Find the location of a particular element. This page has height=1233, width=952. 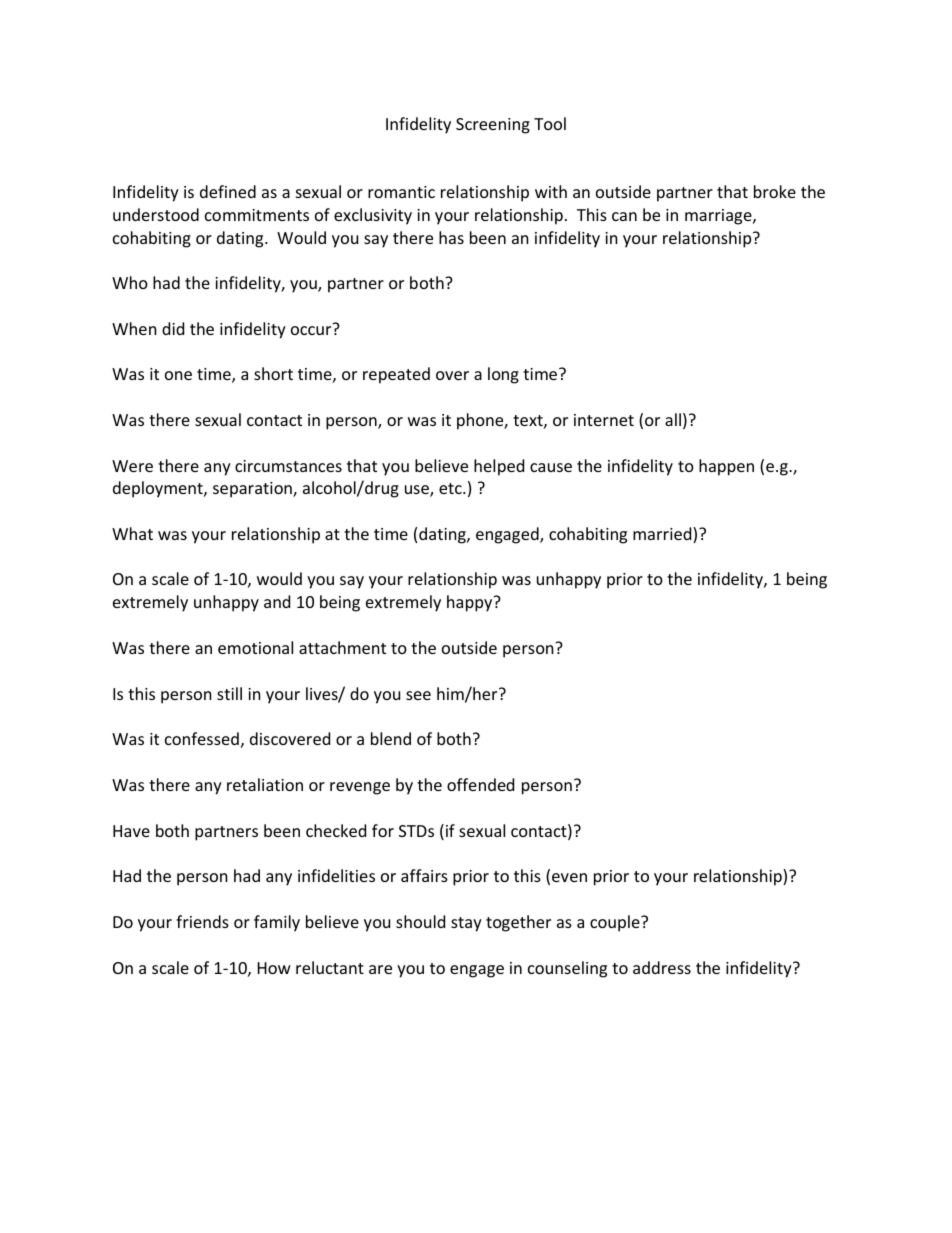

still is located at coordinates (229, 693).
